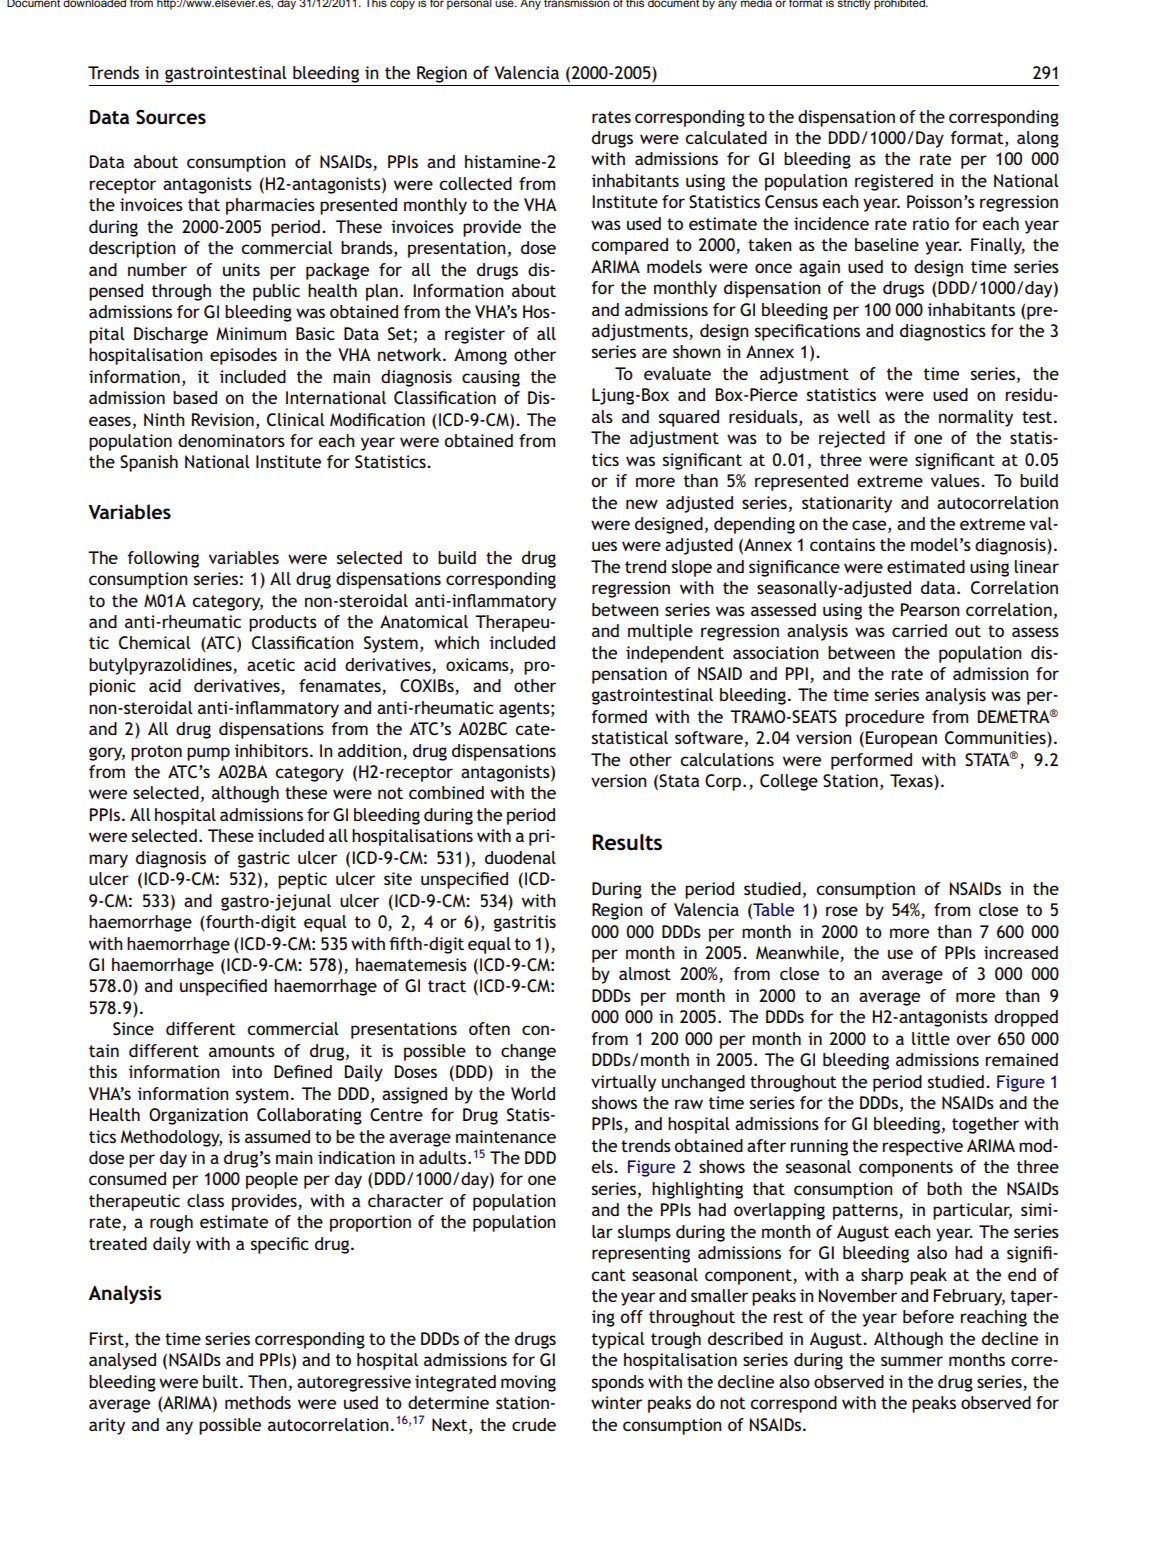  What do you see at coordinates (149, 463) in the image?
I see `Spanish` at bounding box center [149, 463].
